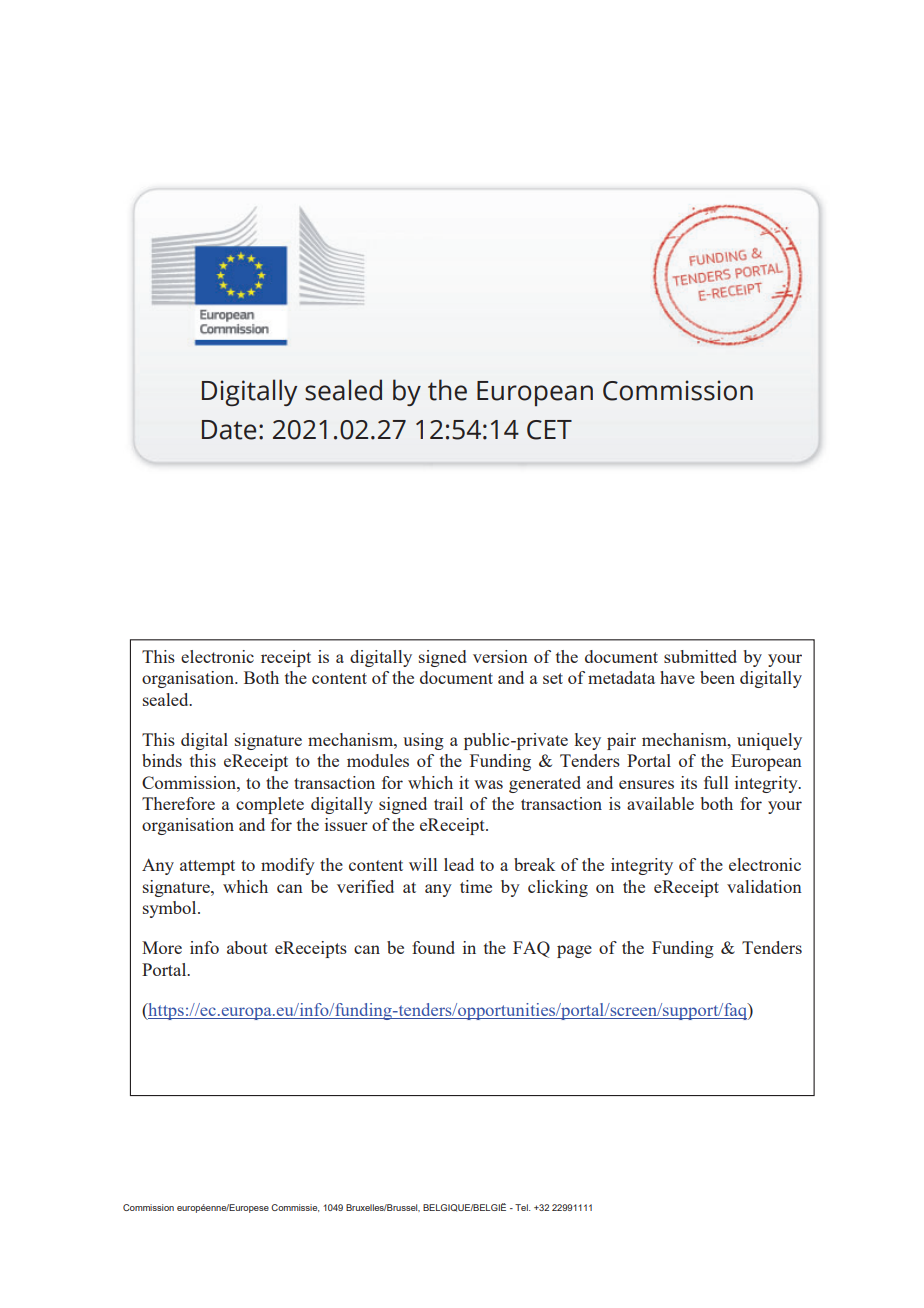 The height and width of the document is (1308, 924). Describe the element at coordinates (660, 803) in the document. I see `available` at that location.
